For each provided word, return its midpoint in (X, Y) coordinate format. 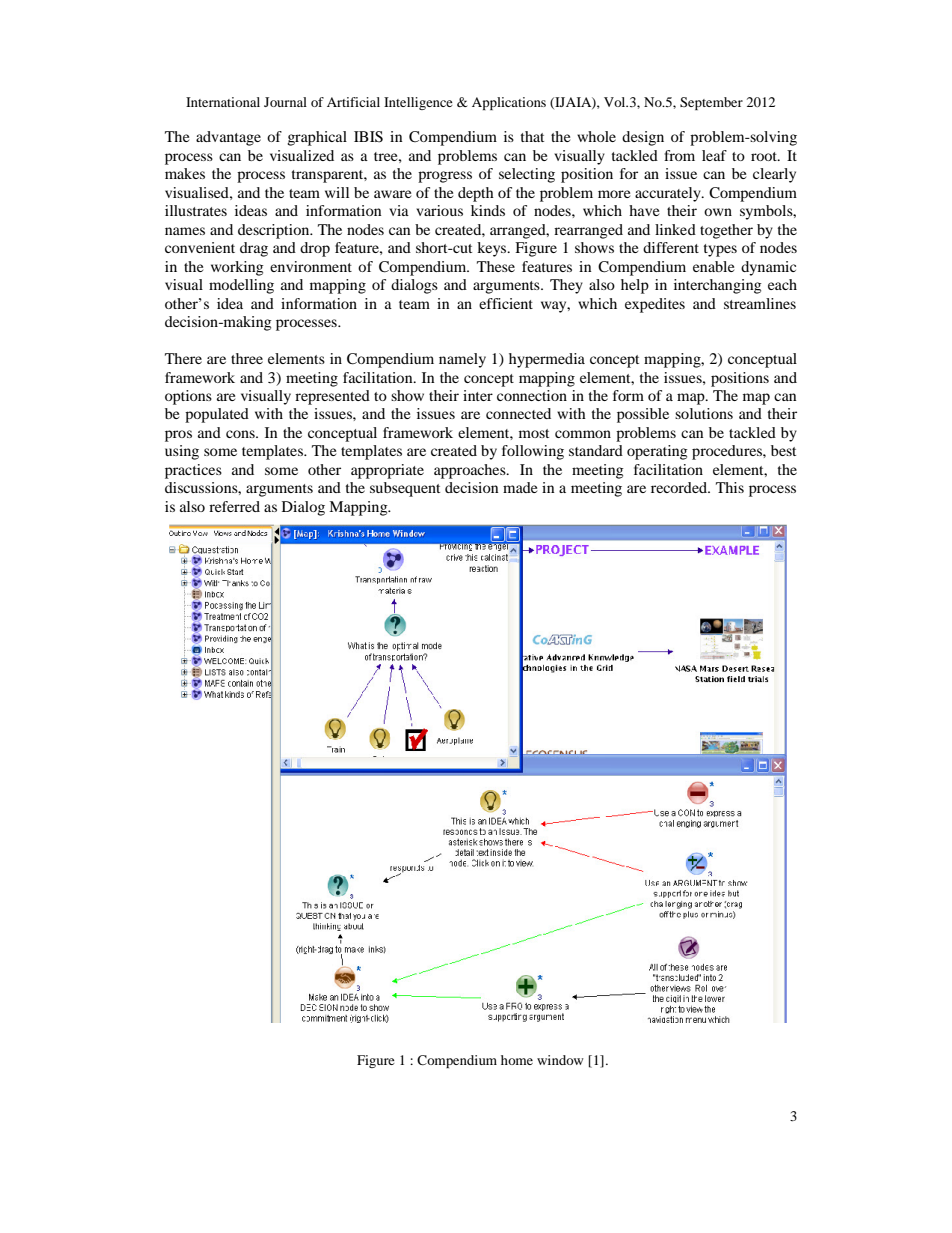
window (560, 1060)
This (730, 487)
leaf (714, 155)
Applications (509, 103)
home (517, 1060)
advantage (228, 138)
